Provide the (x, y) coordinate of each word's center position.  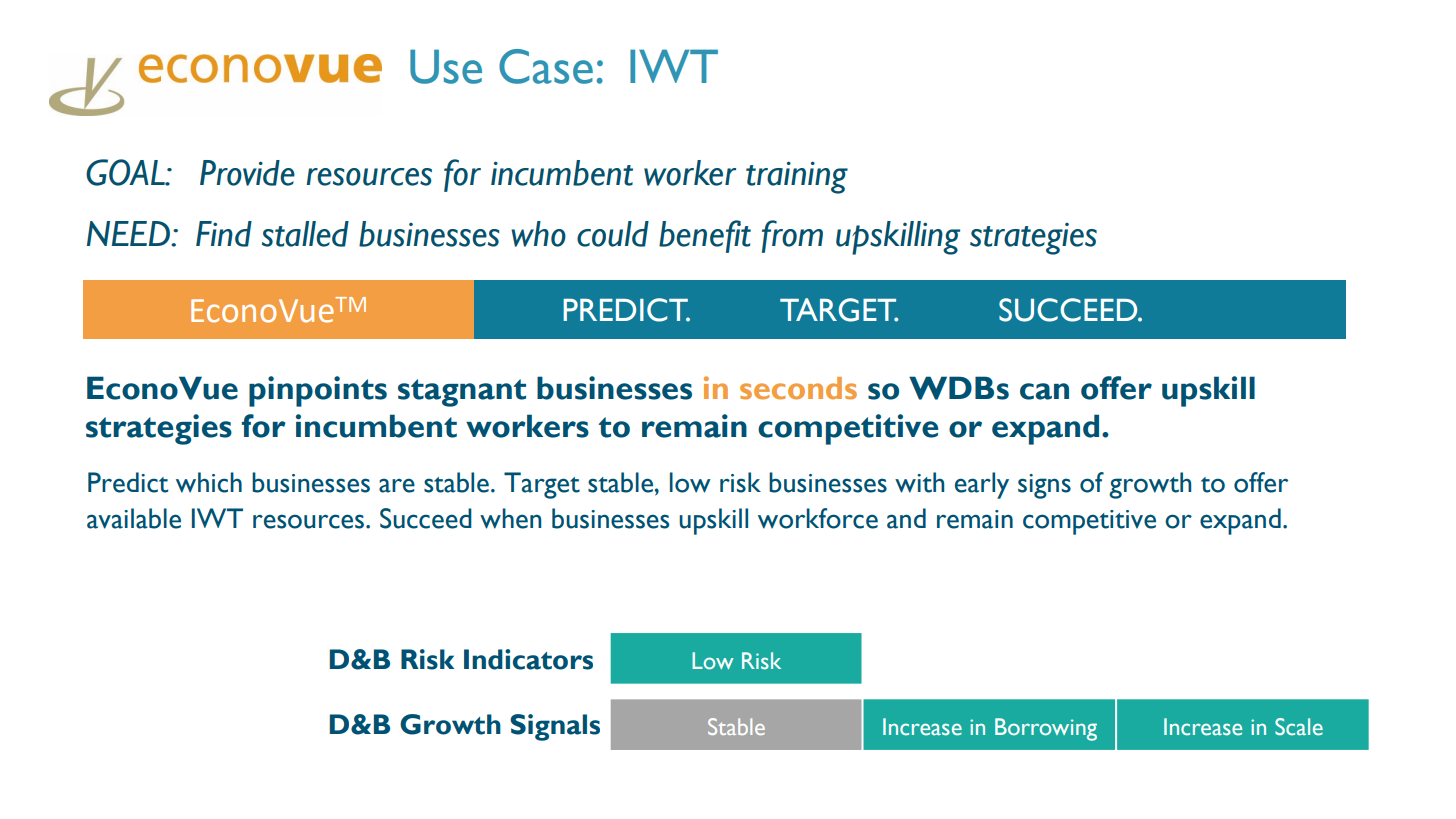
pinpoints (318, 391)
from (792, 236)
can (1044, 391)
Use (446, 66)
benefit (705, 236)
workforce (818, 518)
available (134, 518)
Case (546, 66)
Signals (555, 727)
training (797, 177)
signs (1044, 486)
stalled (305, 234)
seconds (798, 388)
